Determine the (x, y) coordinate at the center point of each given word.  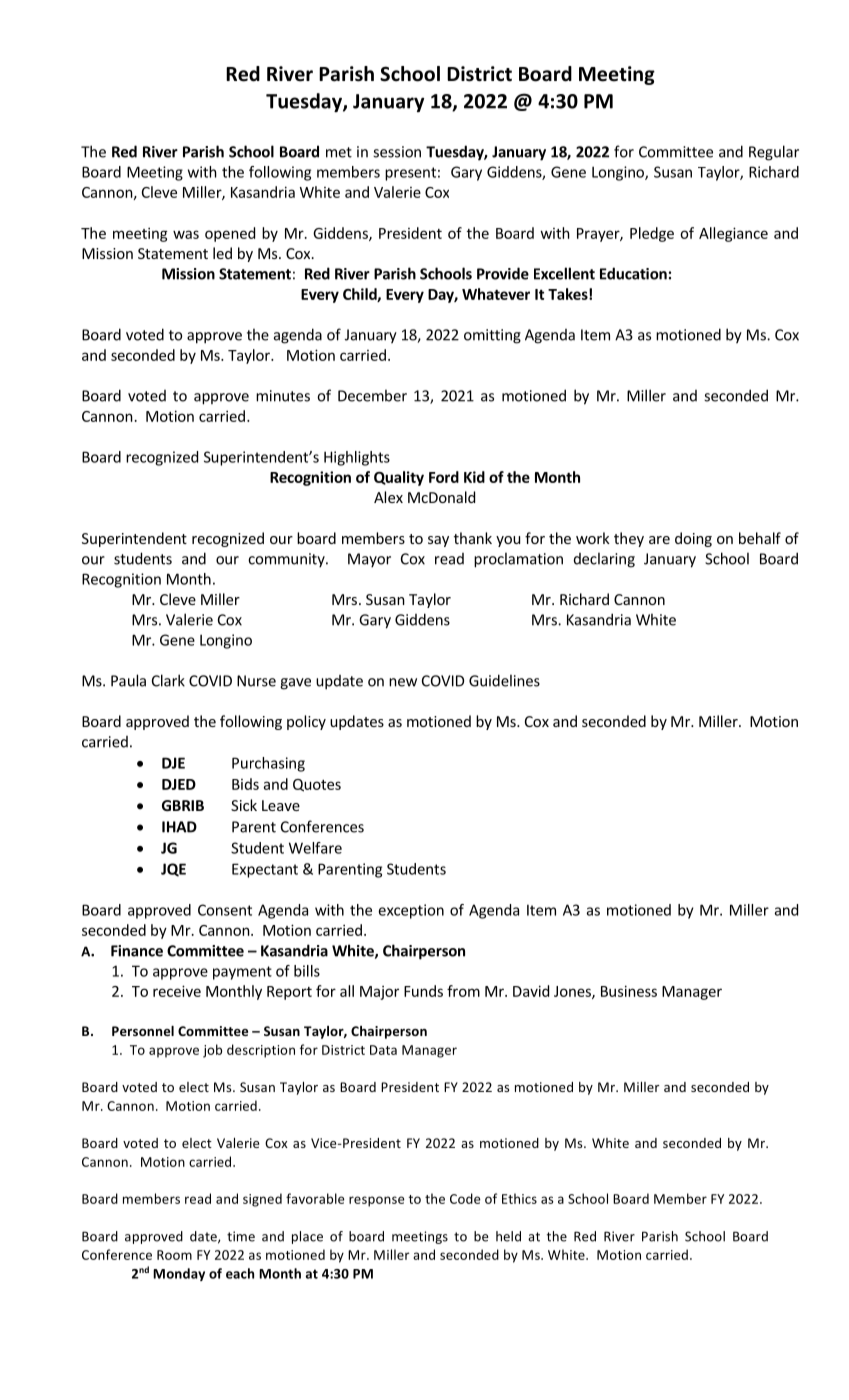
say (438, 541)
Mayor (369, 560)
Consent (225, 910)
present (410, 174)
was (186, 234)
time (241, 1236)
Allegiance (733, 234)
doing (693, 539)
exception (411, 911)
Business (629, 991)
